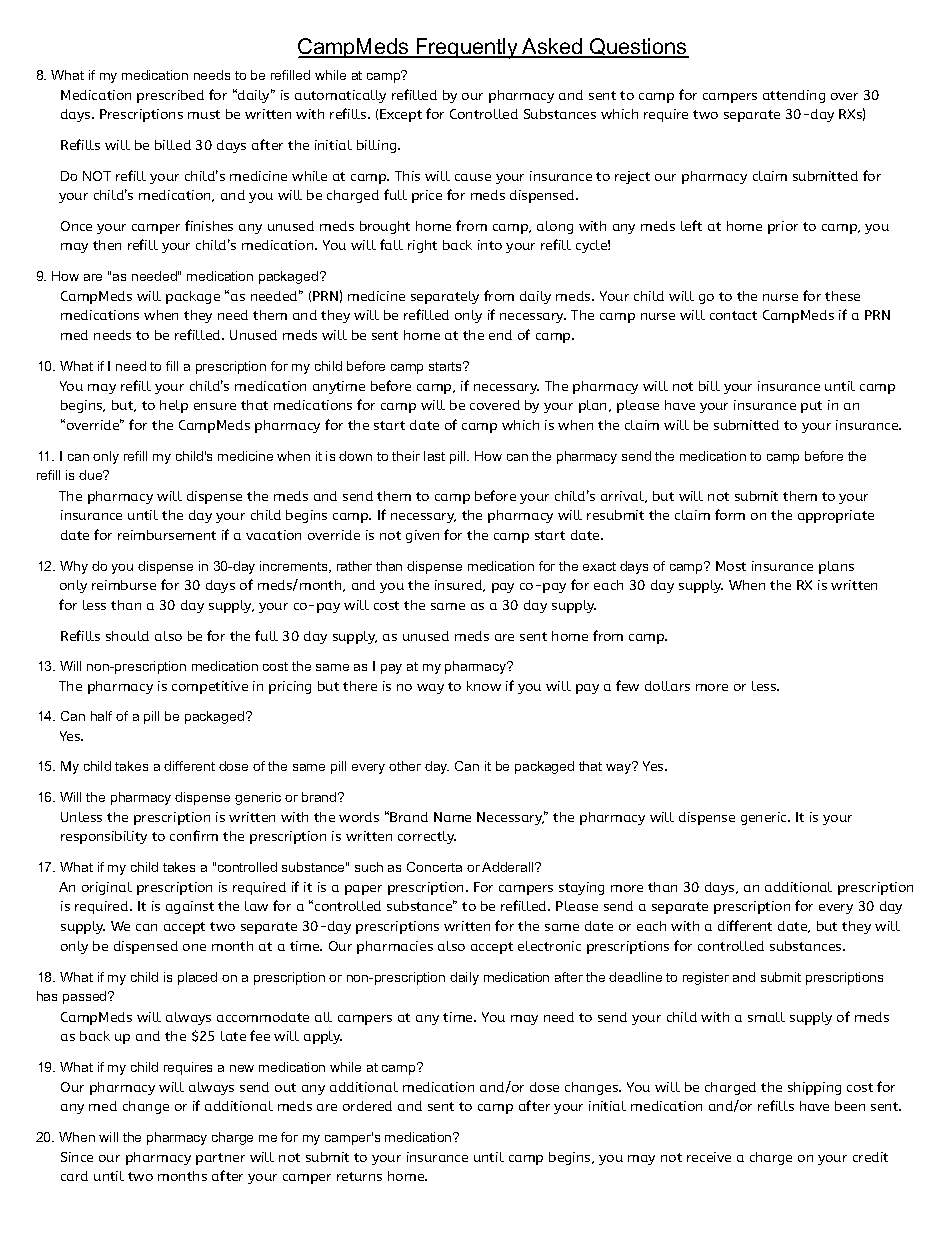  Describe the element at coordinates (794, 96) in the screenshot. I see `attending` at that location.
